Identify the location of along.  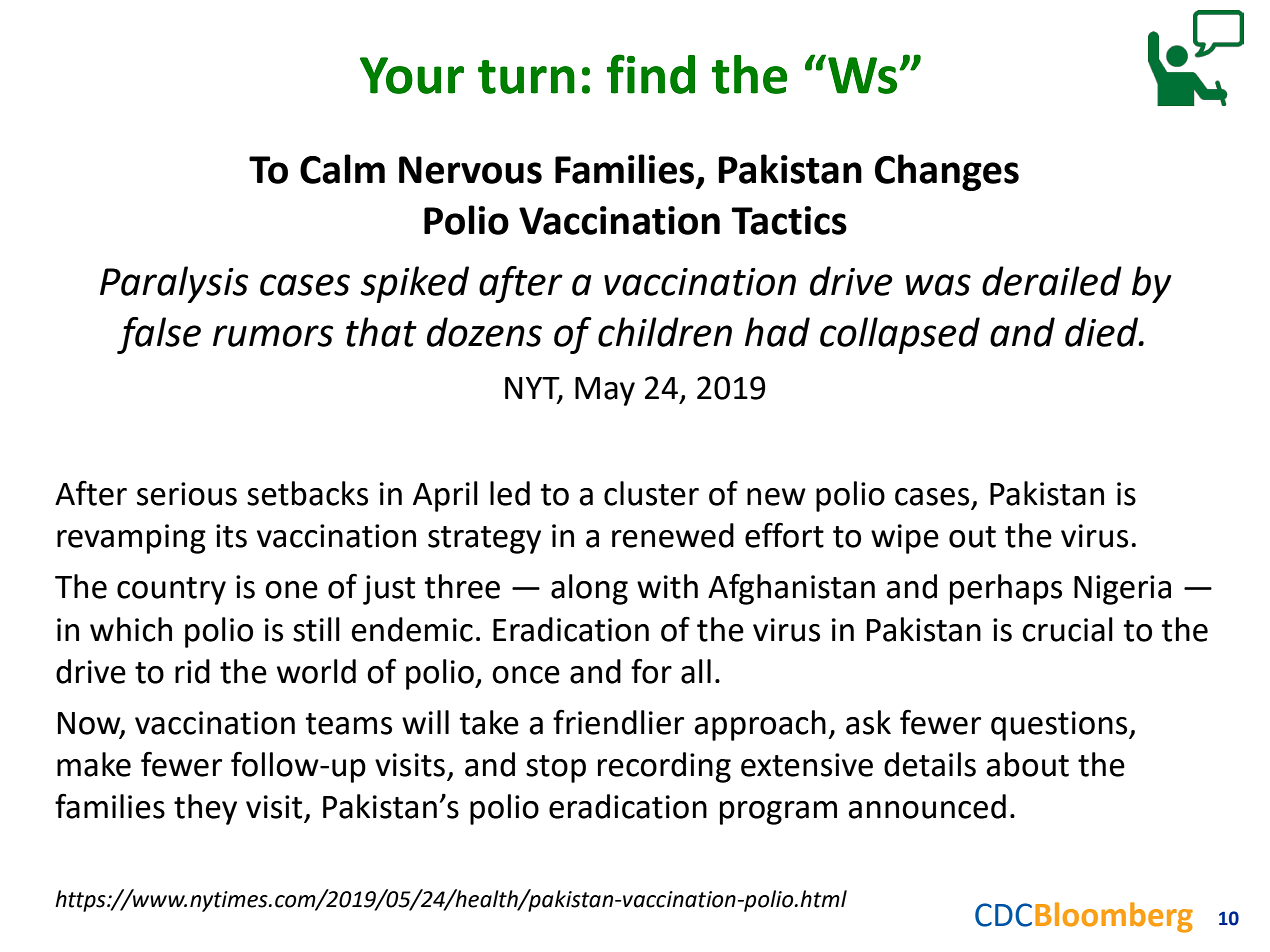
(589, 589).
